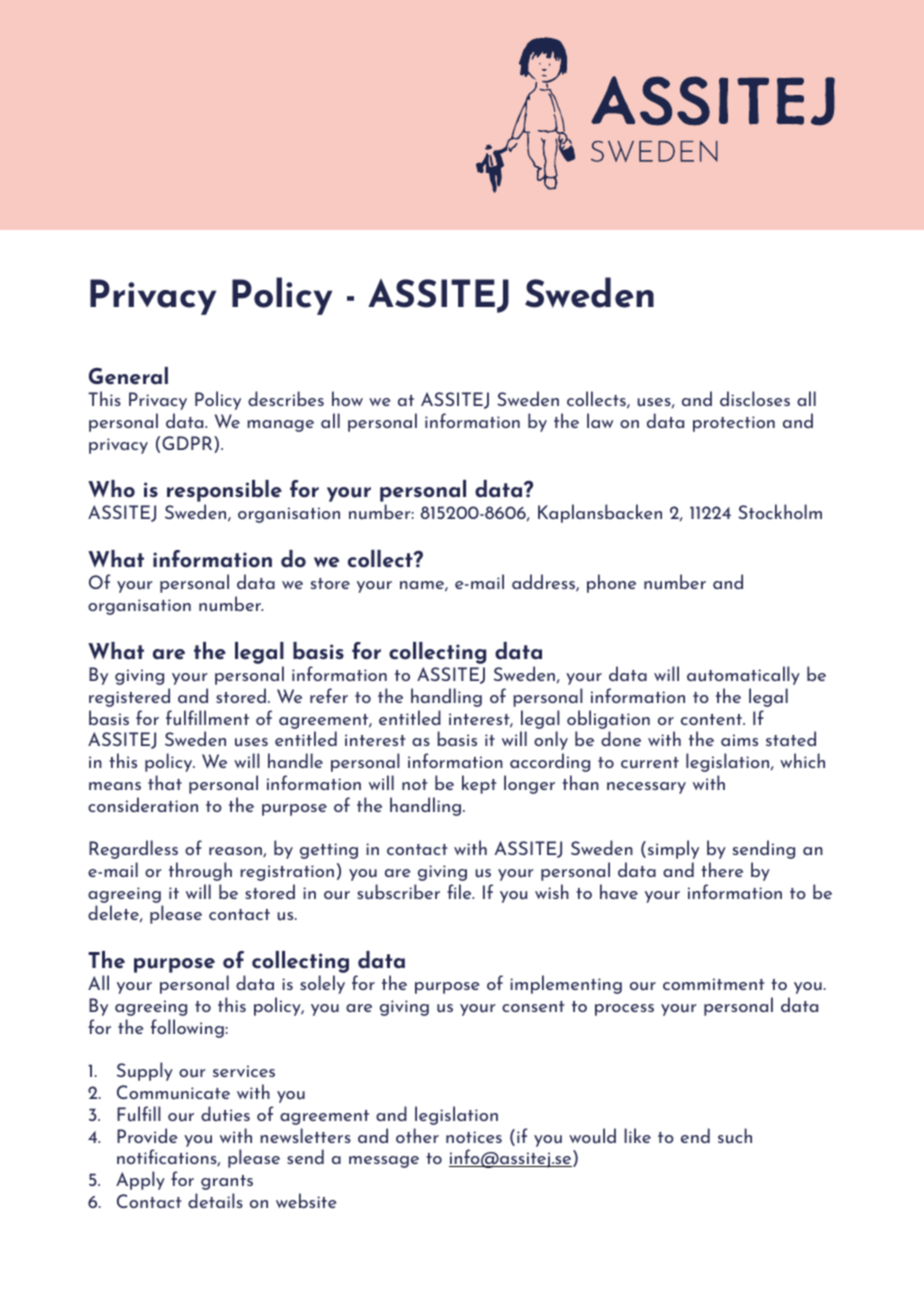 This screenshot has height=1308, width=924. What do you see at coordinates (188, 444) in the screenshot?
I see `GDPR` at bounding box center [188, 444].
